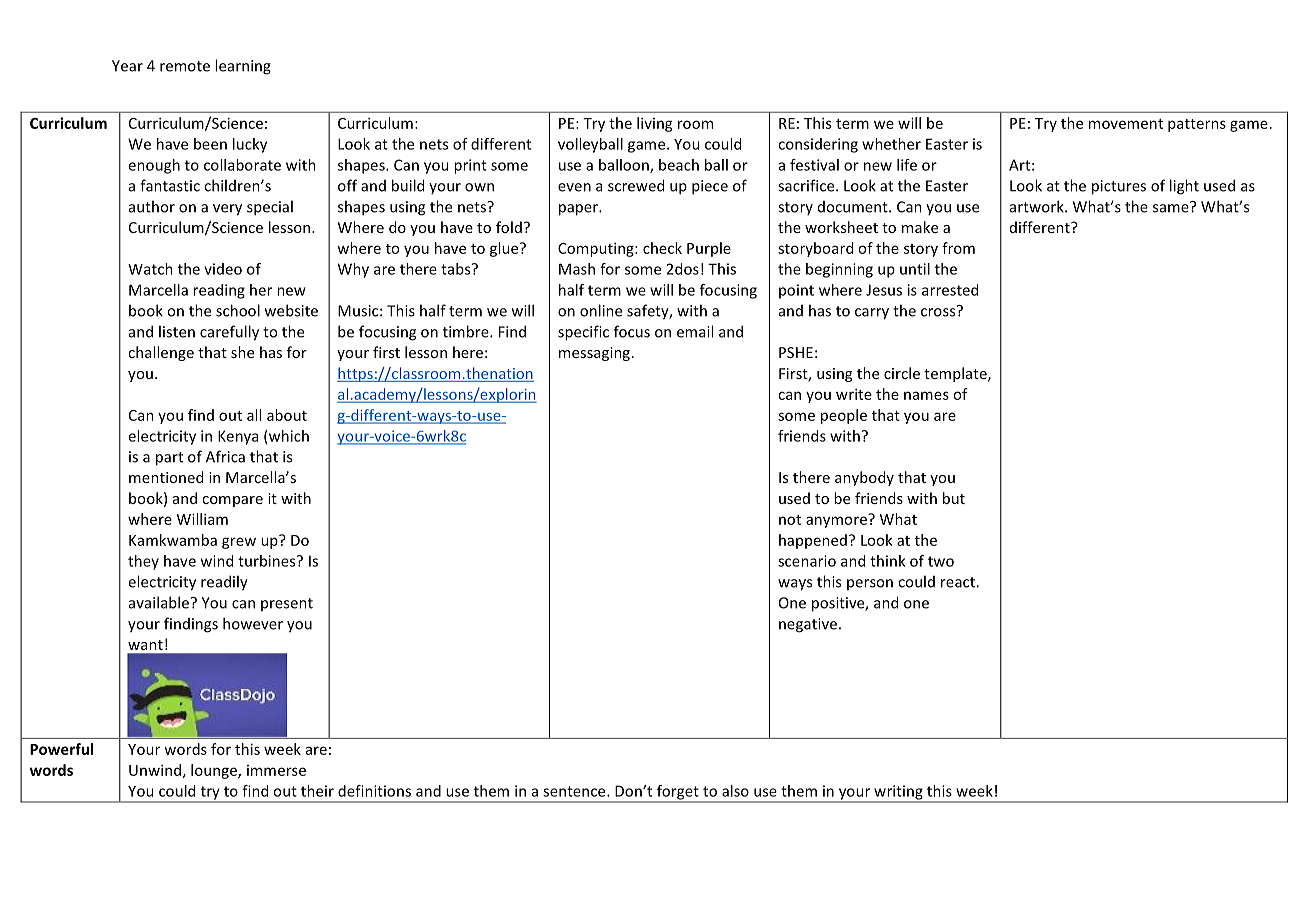 The height and width of the screenshot is (924, 1308). I want to click on lounge, so click(215, 771).
